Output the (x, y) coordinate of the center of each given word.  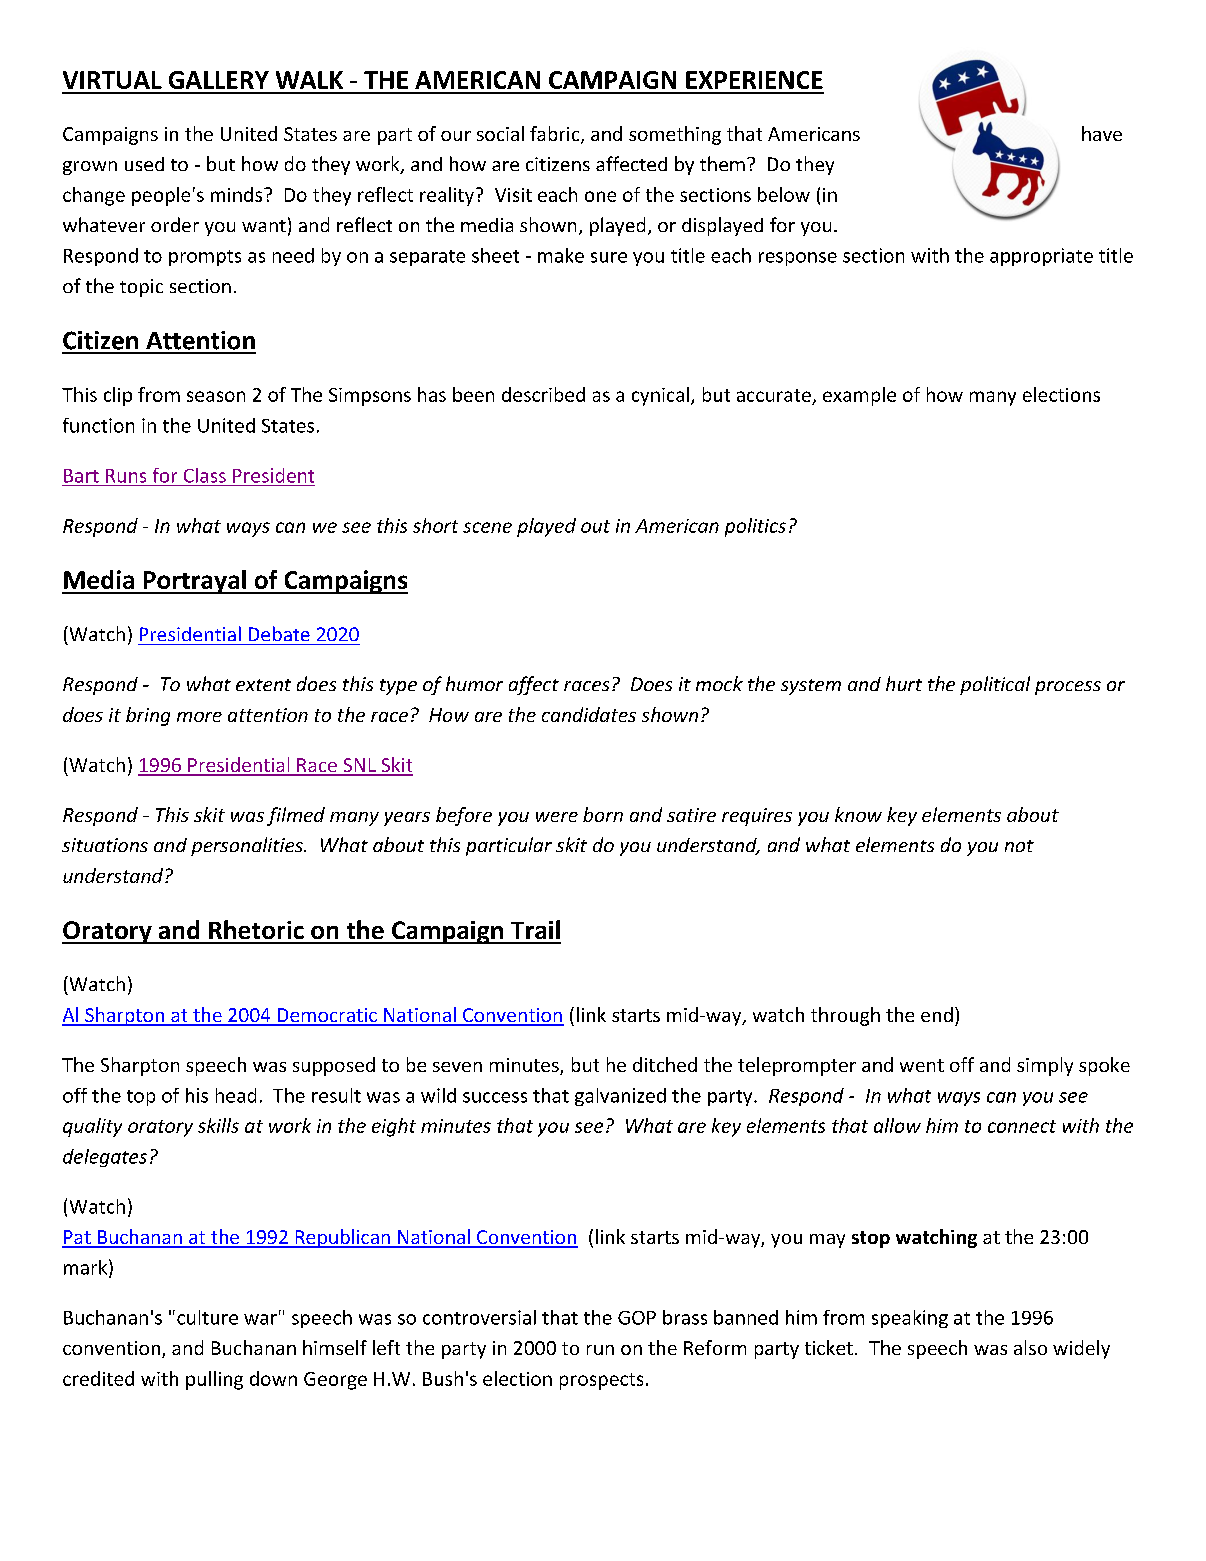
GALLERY (219, 80)
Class (205, 475)
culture (207, 1317)
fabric (556, 135)
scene (487, 527)
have (1102, 133)
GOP (637, 1318)
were (557, 817)
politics (755, 527)
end (937, 1014)
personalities (248, 846)
